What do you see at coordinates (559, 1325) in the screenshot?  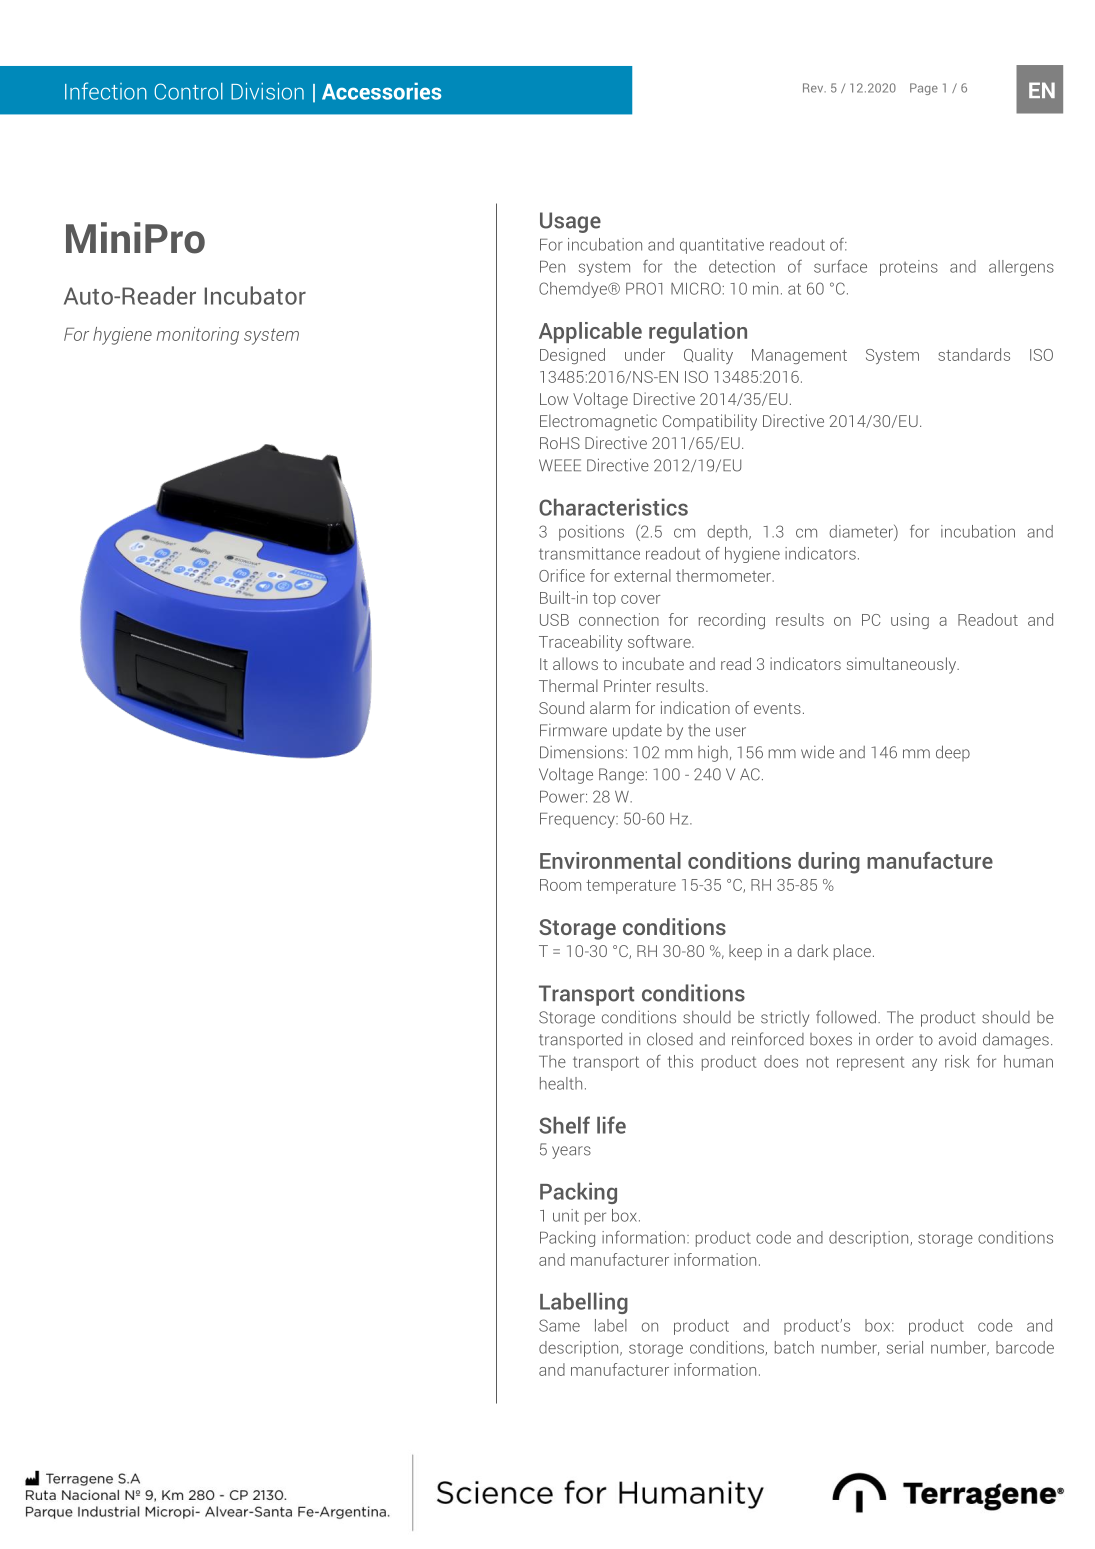 I see `Same` at bounding box center [559, 1325].
